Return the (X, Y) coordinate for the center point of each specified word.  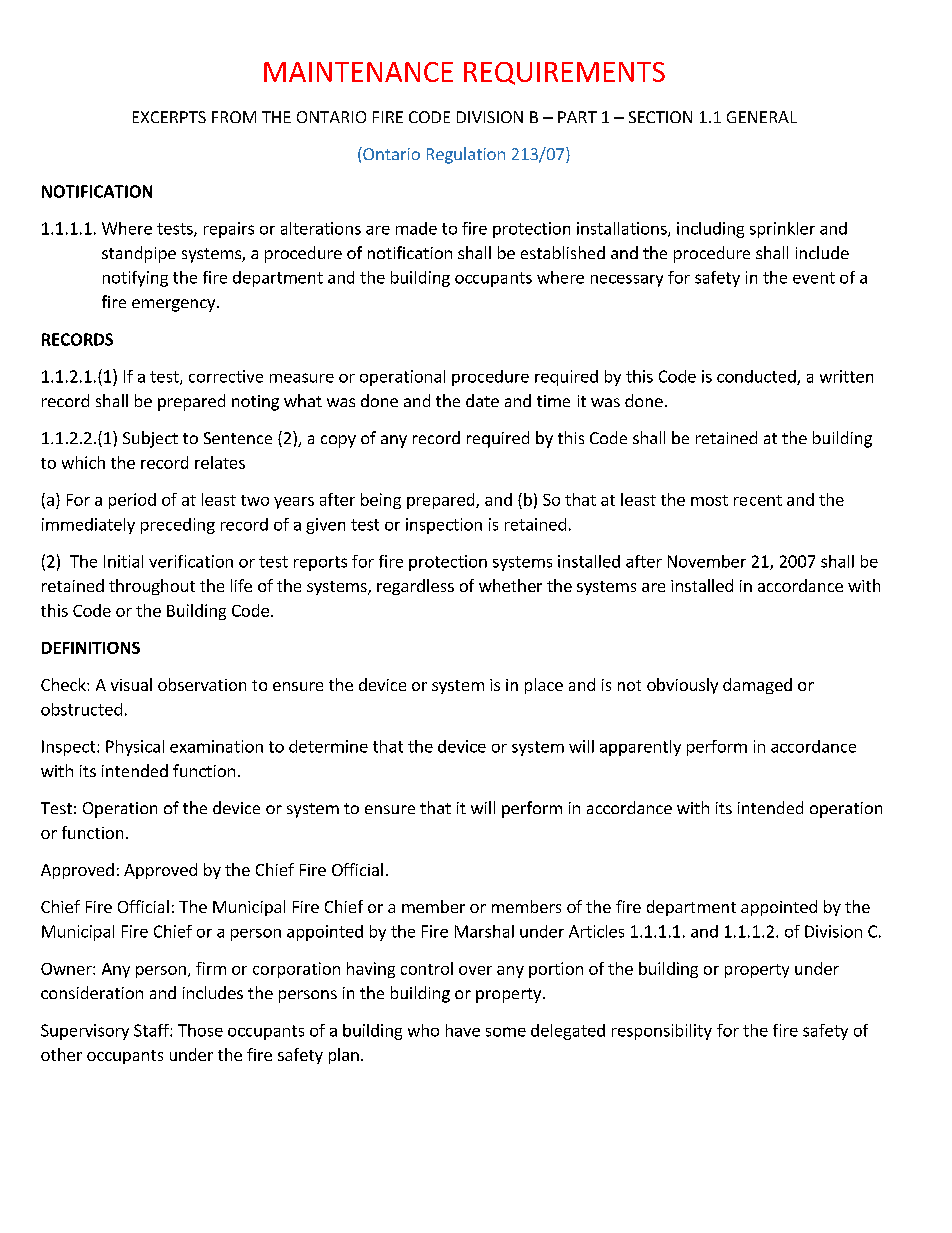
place (544, 686)
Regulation (466, 155)
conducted (757, 377)
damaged (757, 686)
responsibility (662, 1032)
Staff (152, 1030)
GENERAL (762, 117)
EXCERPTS (169, 117)
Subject (150, 439)
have (463, 1030)
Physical (135, 748)
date (482, 400)
